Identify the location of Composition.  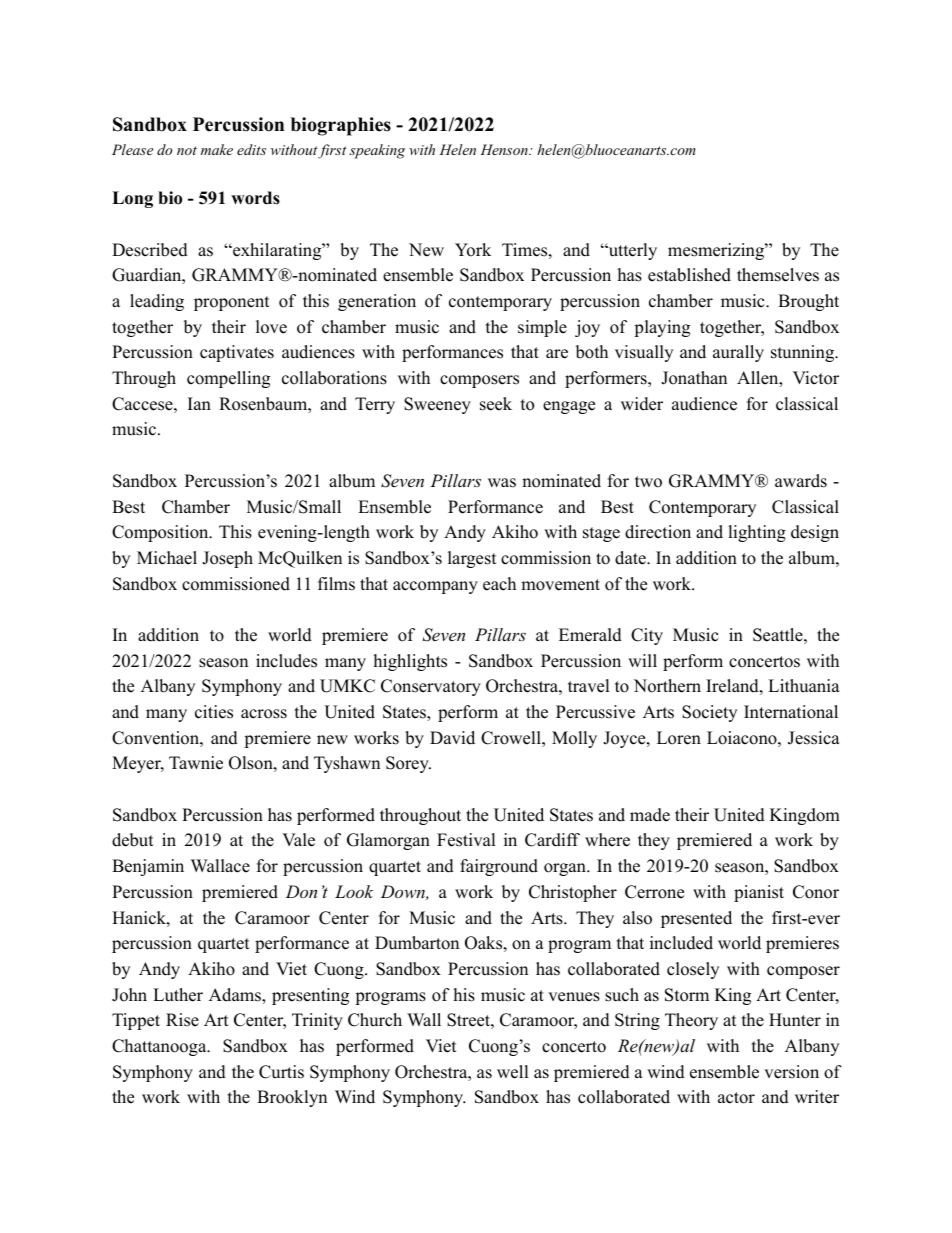
(161, 533).
